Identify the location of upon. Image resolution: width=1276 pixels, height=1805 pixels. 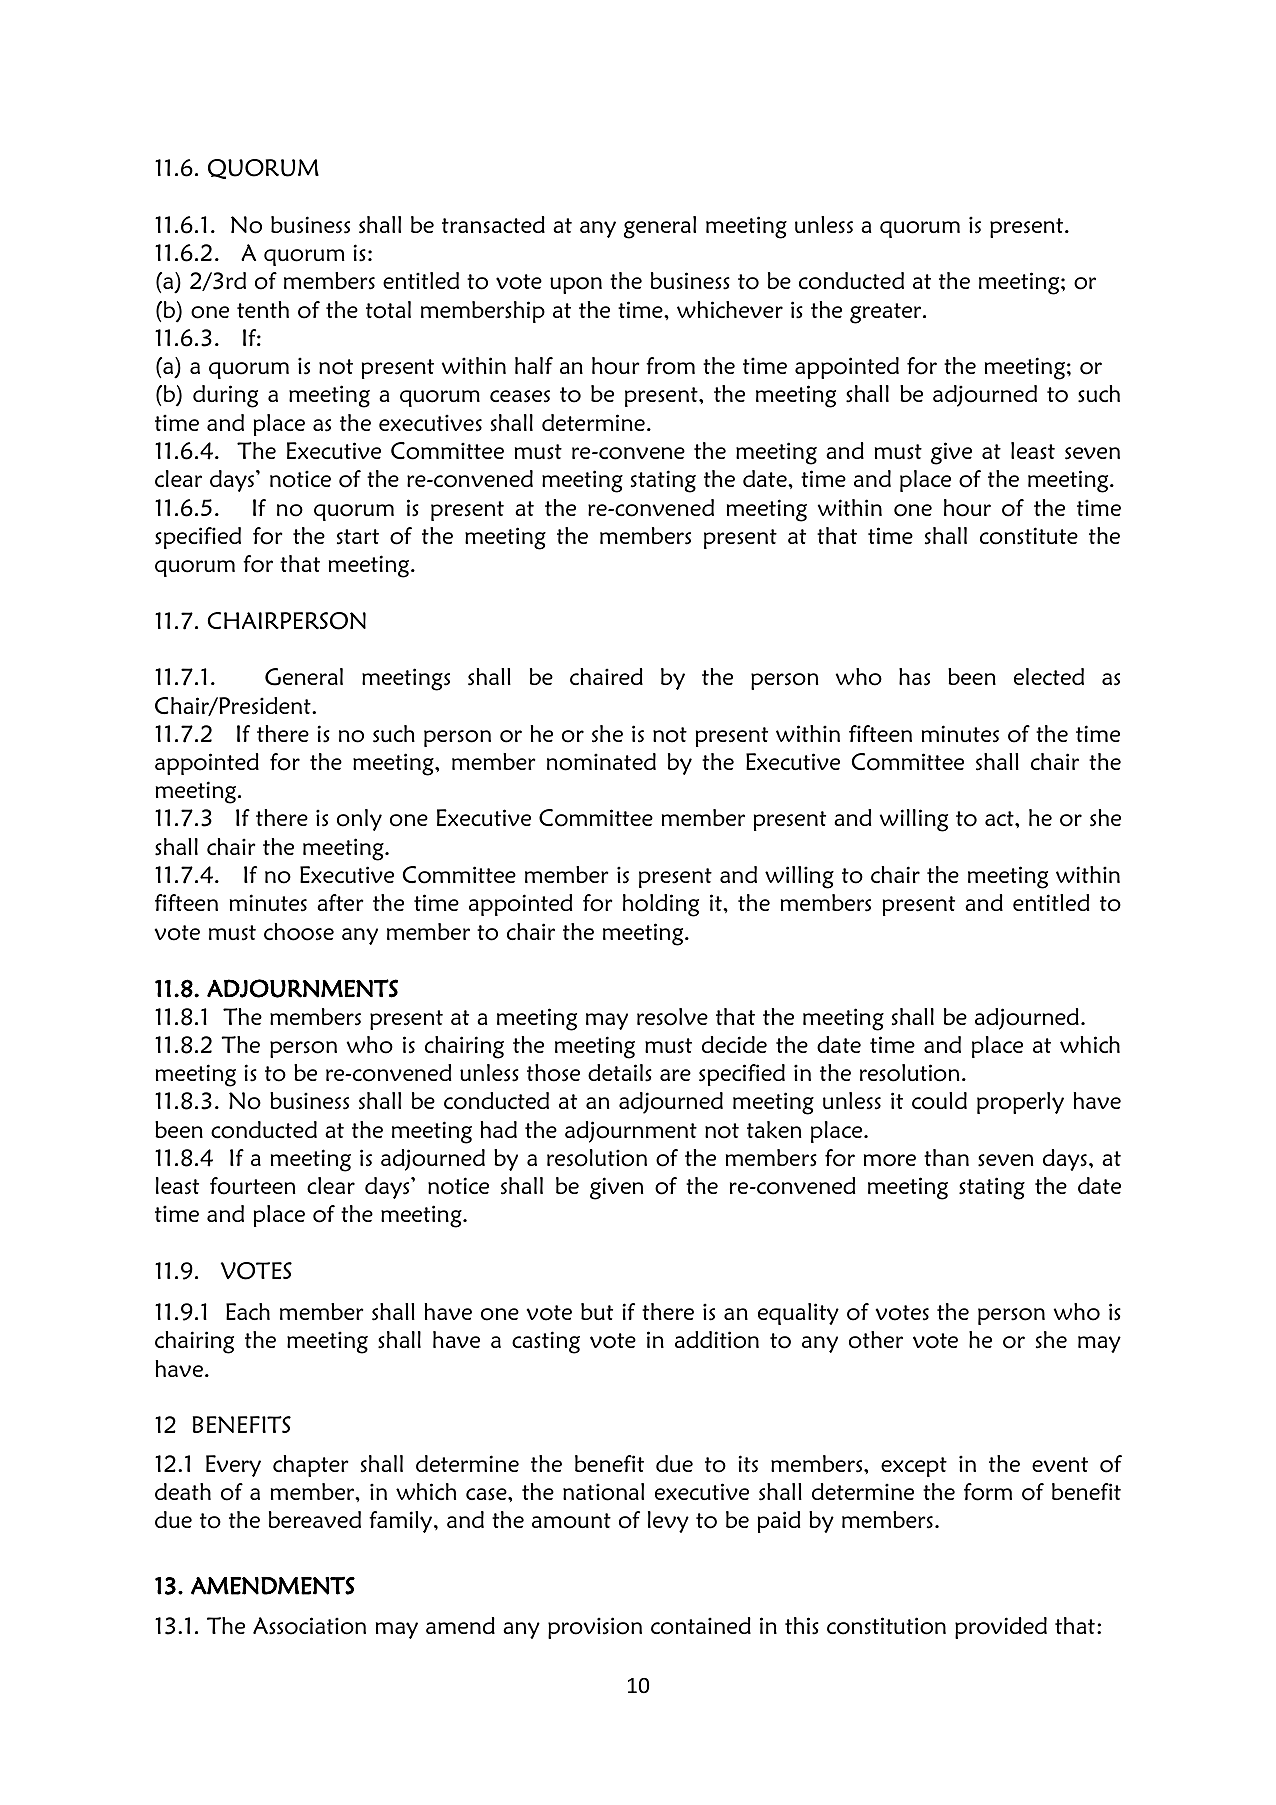
(576, 285).
